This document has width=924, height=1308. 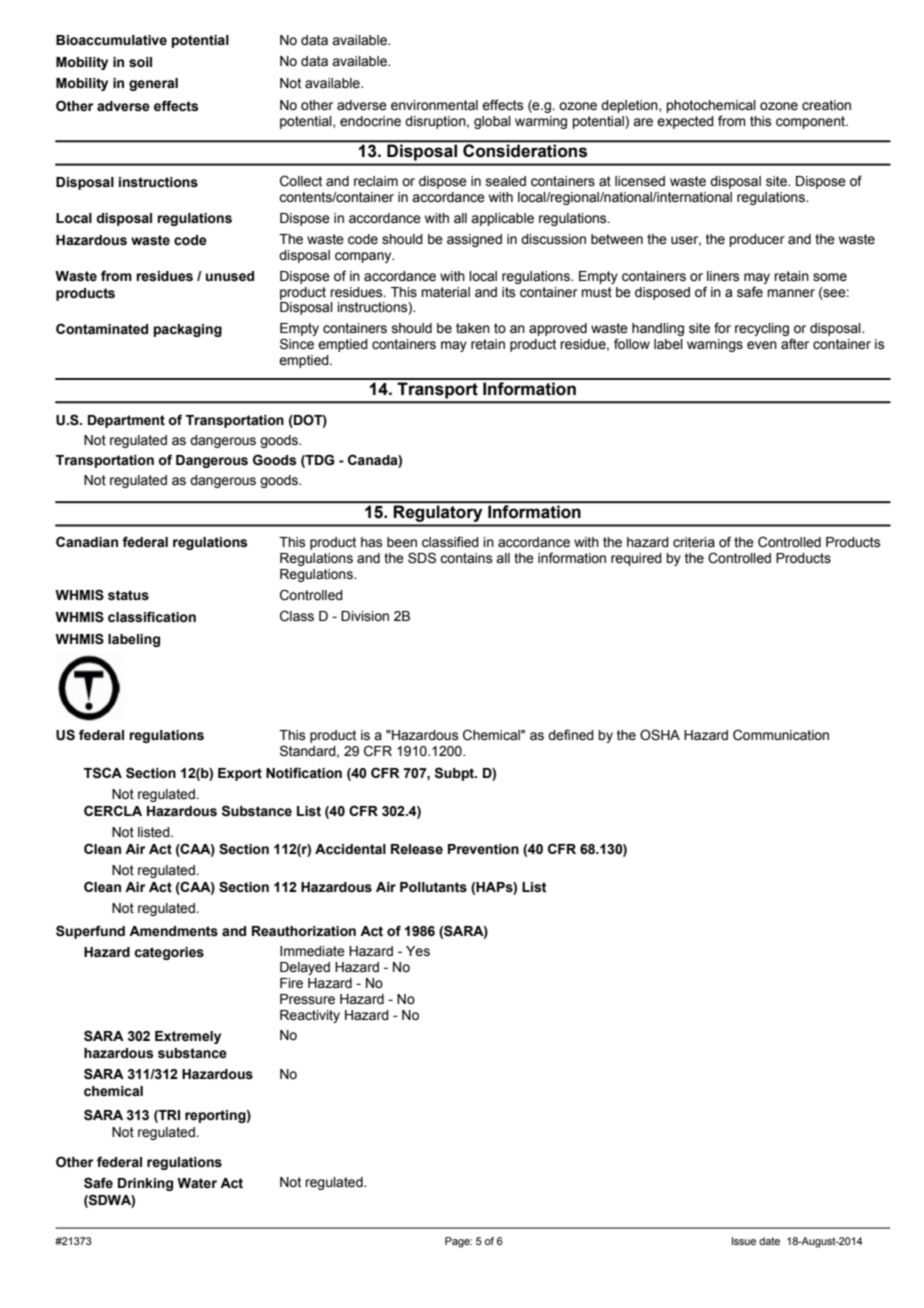 What do you see at coordinates (685, 122) in the document?
I see `expected` at bounding box center [685, 122].
